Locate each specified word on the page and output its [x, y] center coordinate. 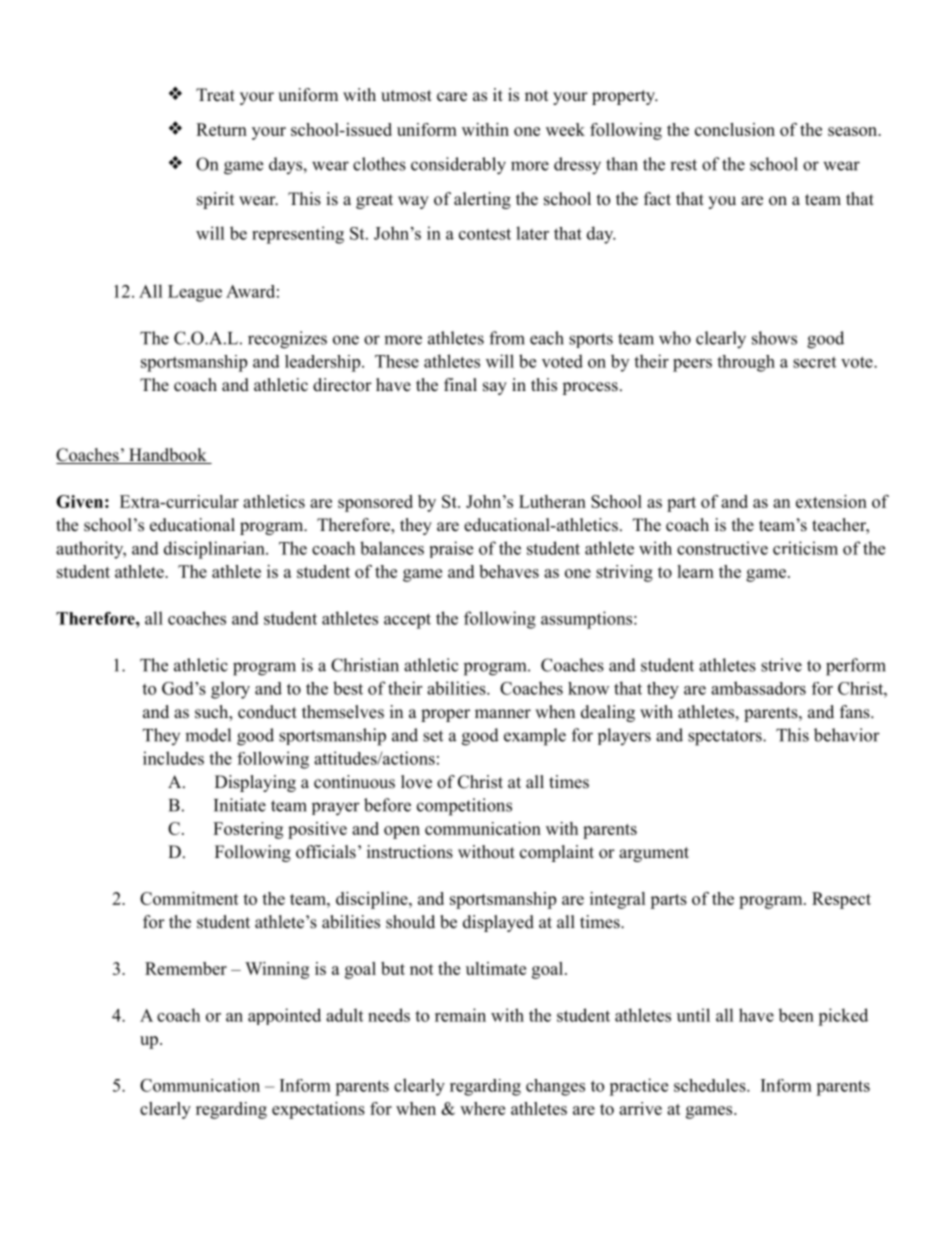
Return [221, 129]
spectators [726, 738]
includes [173, 758]
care [452, 97]
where [482, 1108]
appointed [284, 1016]
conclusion [735, 129]
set [433, 736]
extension [831, 501]
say [495, 388]
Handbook [168, 456]
